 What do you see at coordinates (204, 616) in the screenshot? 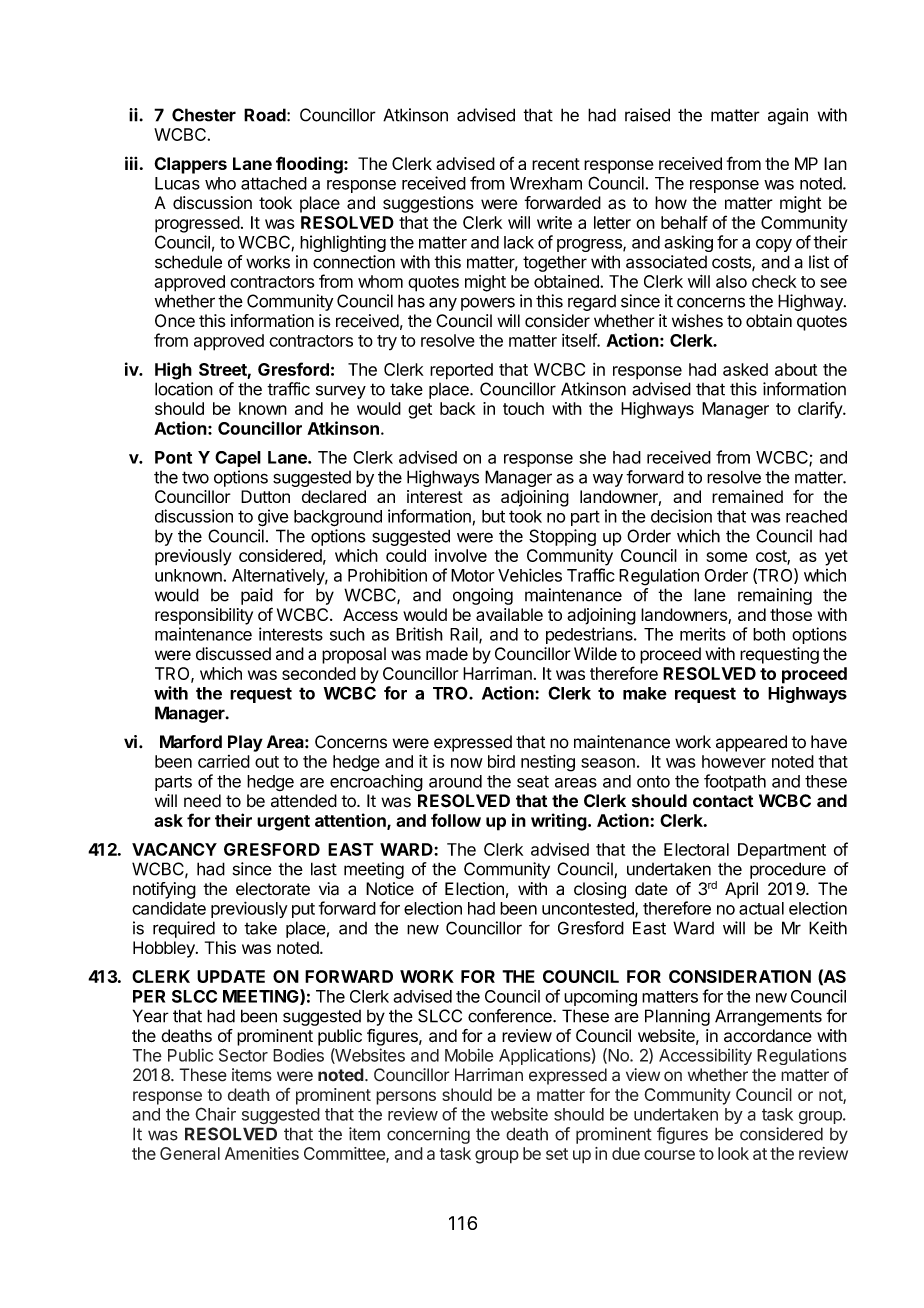
I see `responsibility` at bounding box center [204, 616].
